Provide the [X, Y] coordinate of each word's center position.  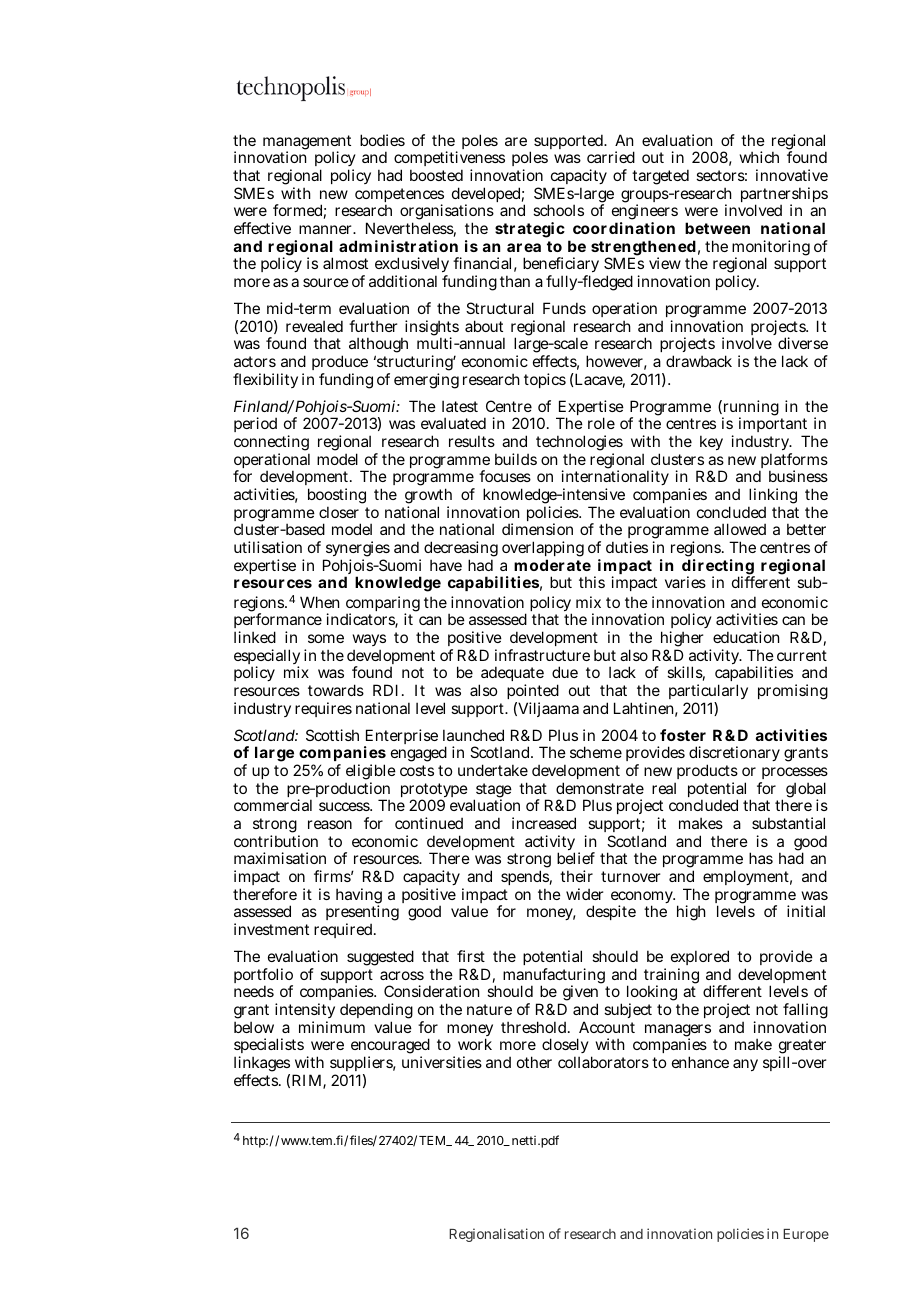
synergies [357, 550]
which [759, 157]
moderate [552, 565]
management [307, 144]
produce [340, 364]
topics [545, 380]
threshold [535, 1027]
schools [558, 210]
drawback [699, 361]
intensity [305, 1012]
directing [718, 568]
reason [330, 824]
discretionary [734, 755]
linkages [262, 1065]
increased [544, 823]
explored [700, 959]
